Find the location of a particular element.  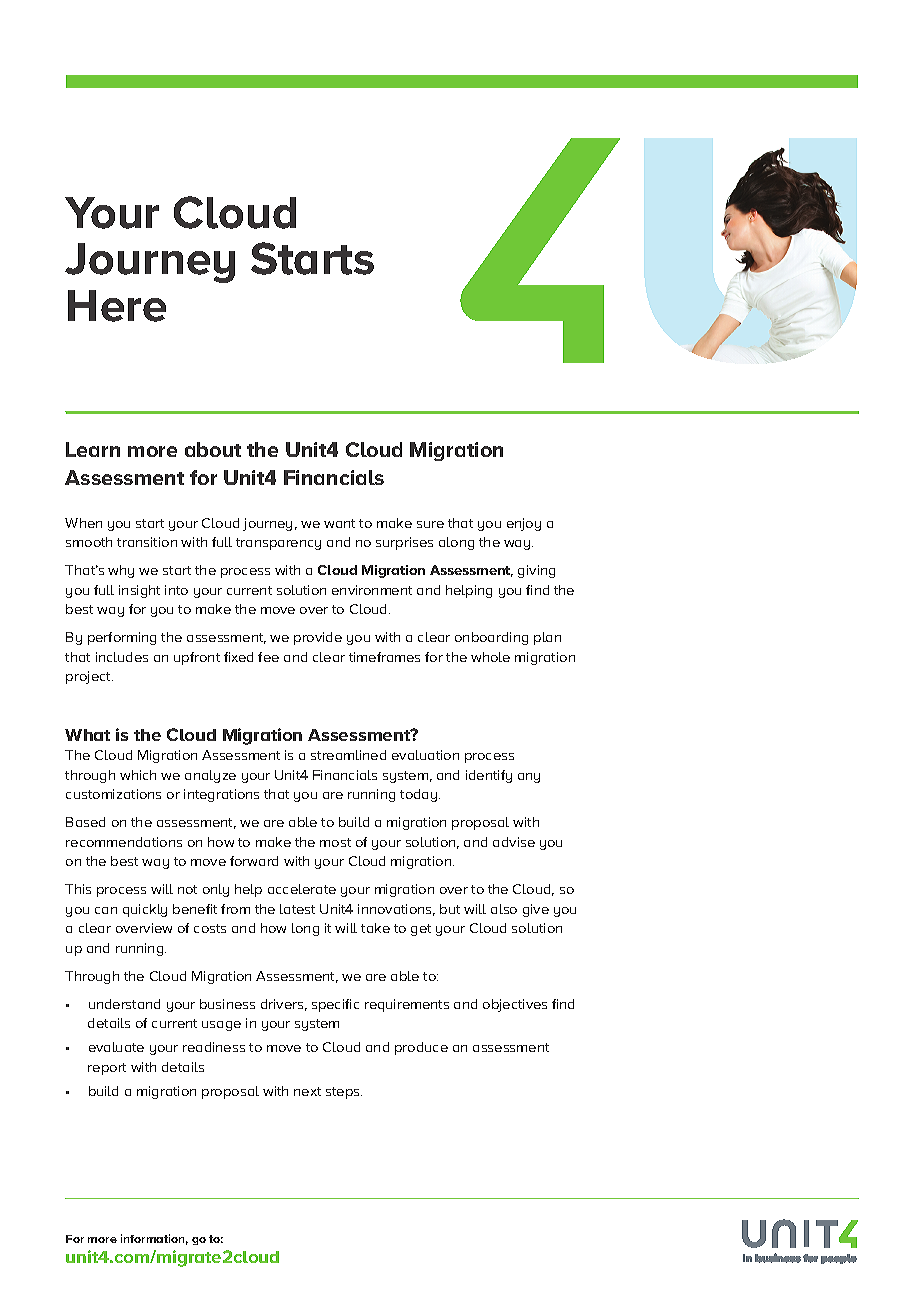

whole is located at coordinates (490, 657).
